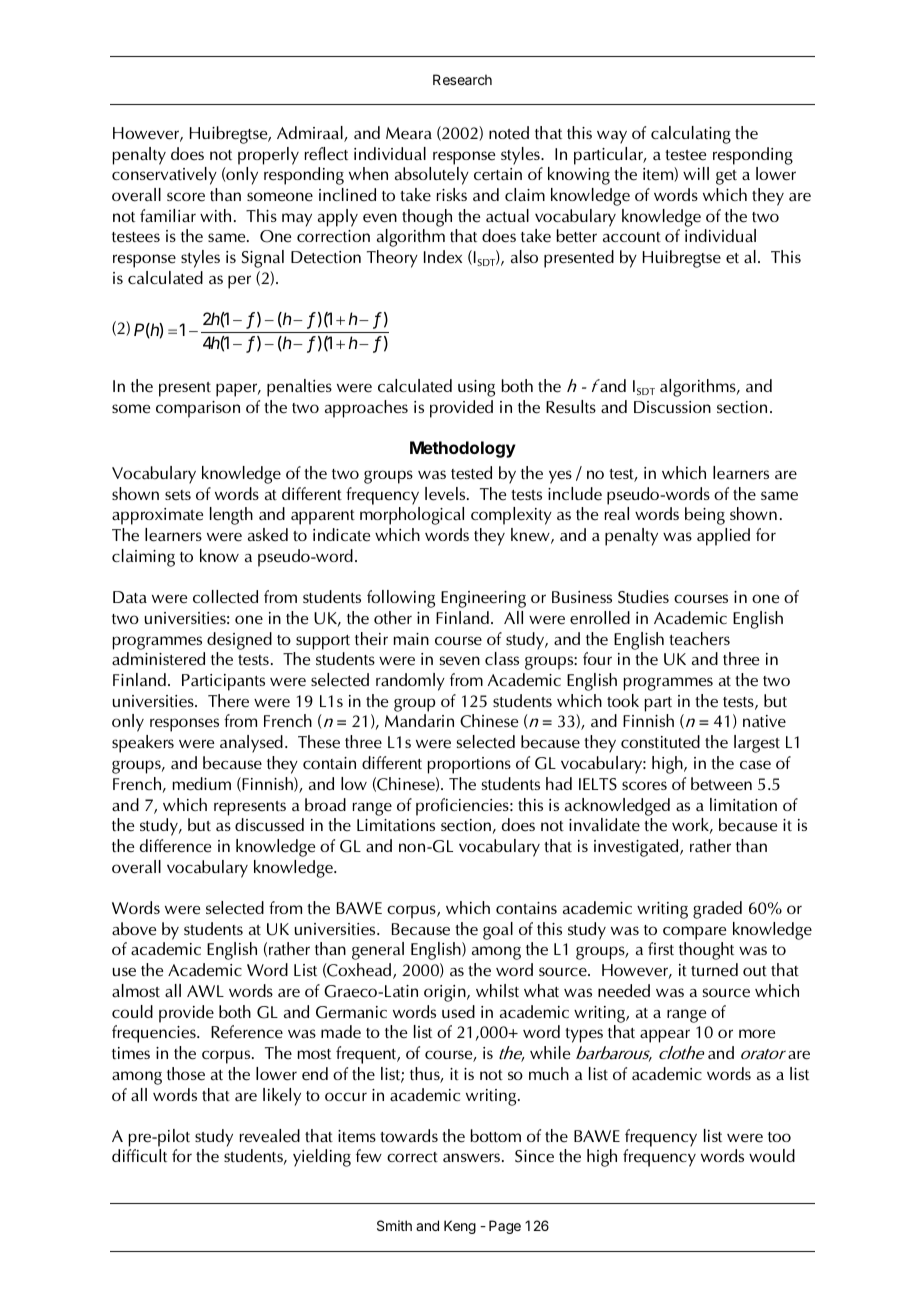  Describe the element at coordinates (139, 1155) in the document. I see `difficult` at that location.
